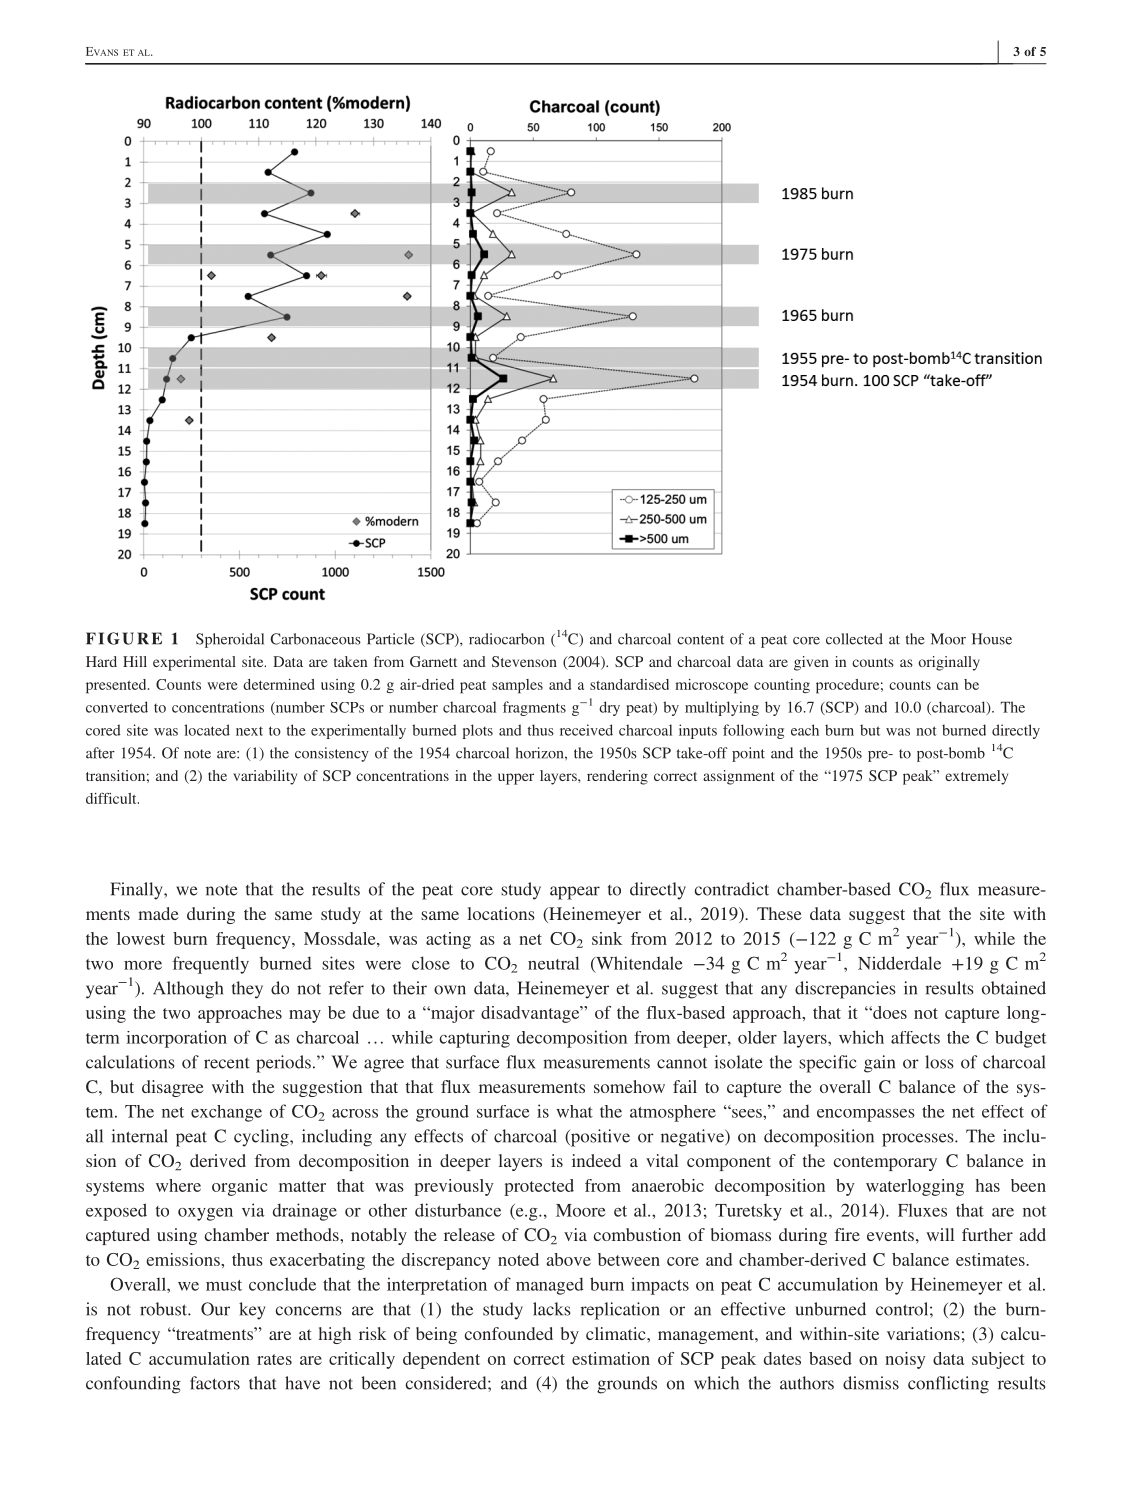 This page has width=1135, height=1492. What do you see at coordinates (226, 1113) in the page?
I see `exchange` at bounding box center [226, 1113].
